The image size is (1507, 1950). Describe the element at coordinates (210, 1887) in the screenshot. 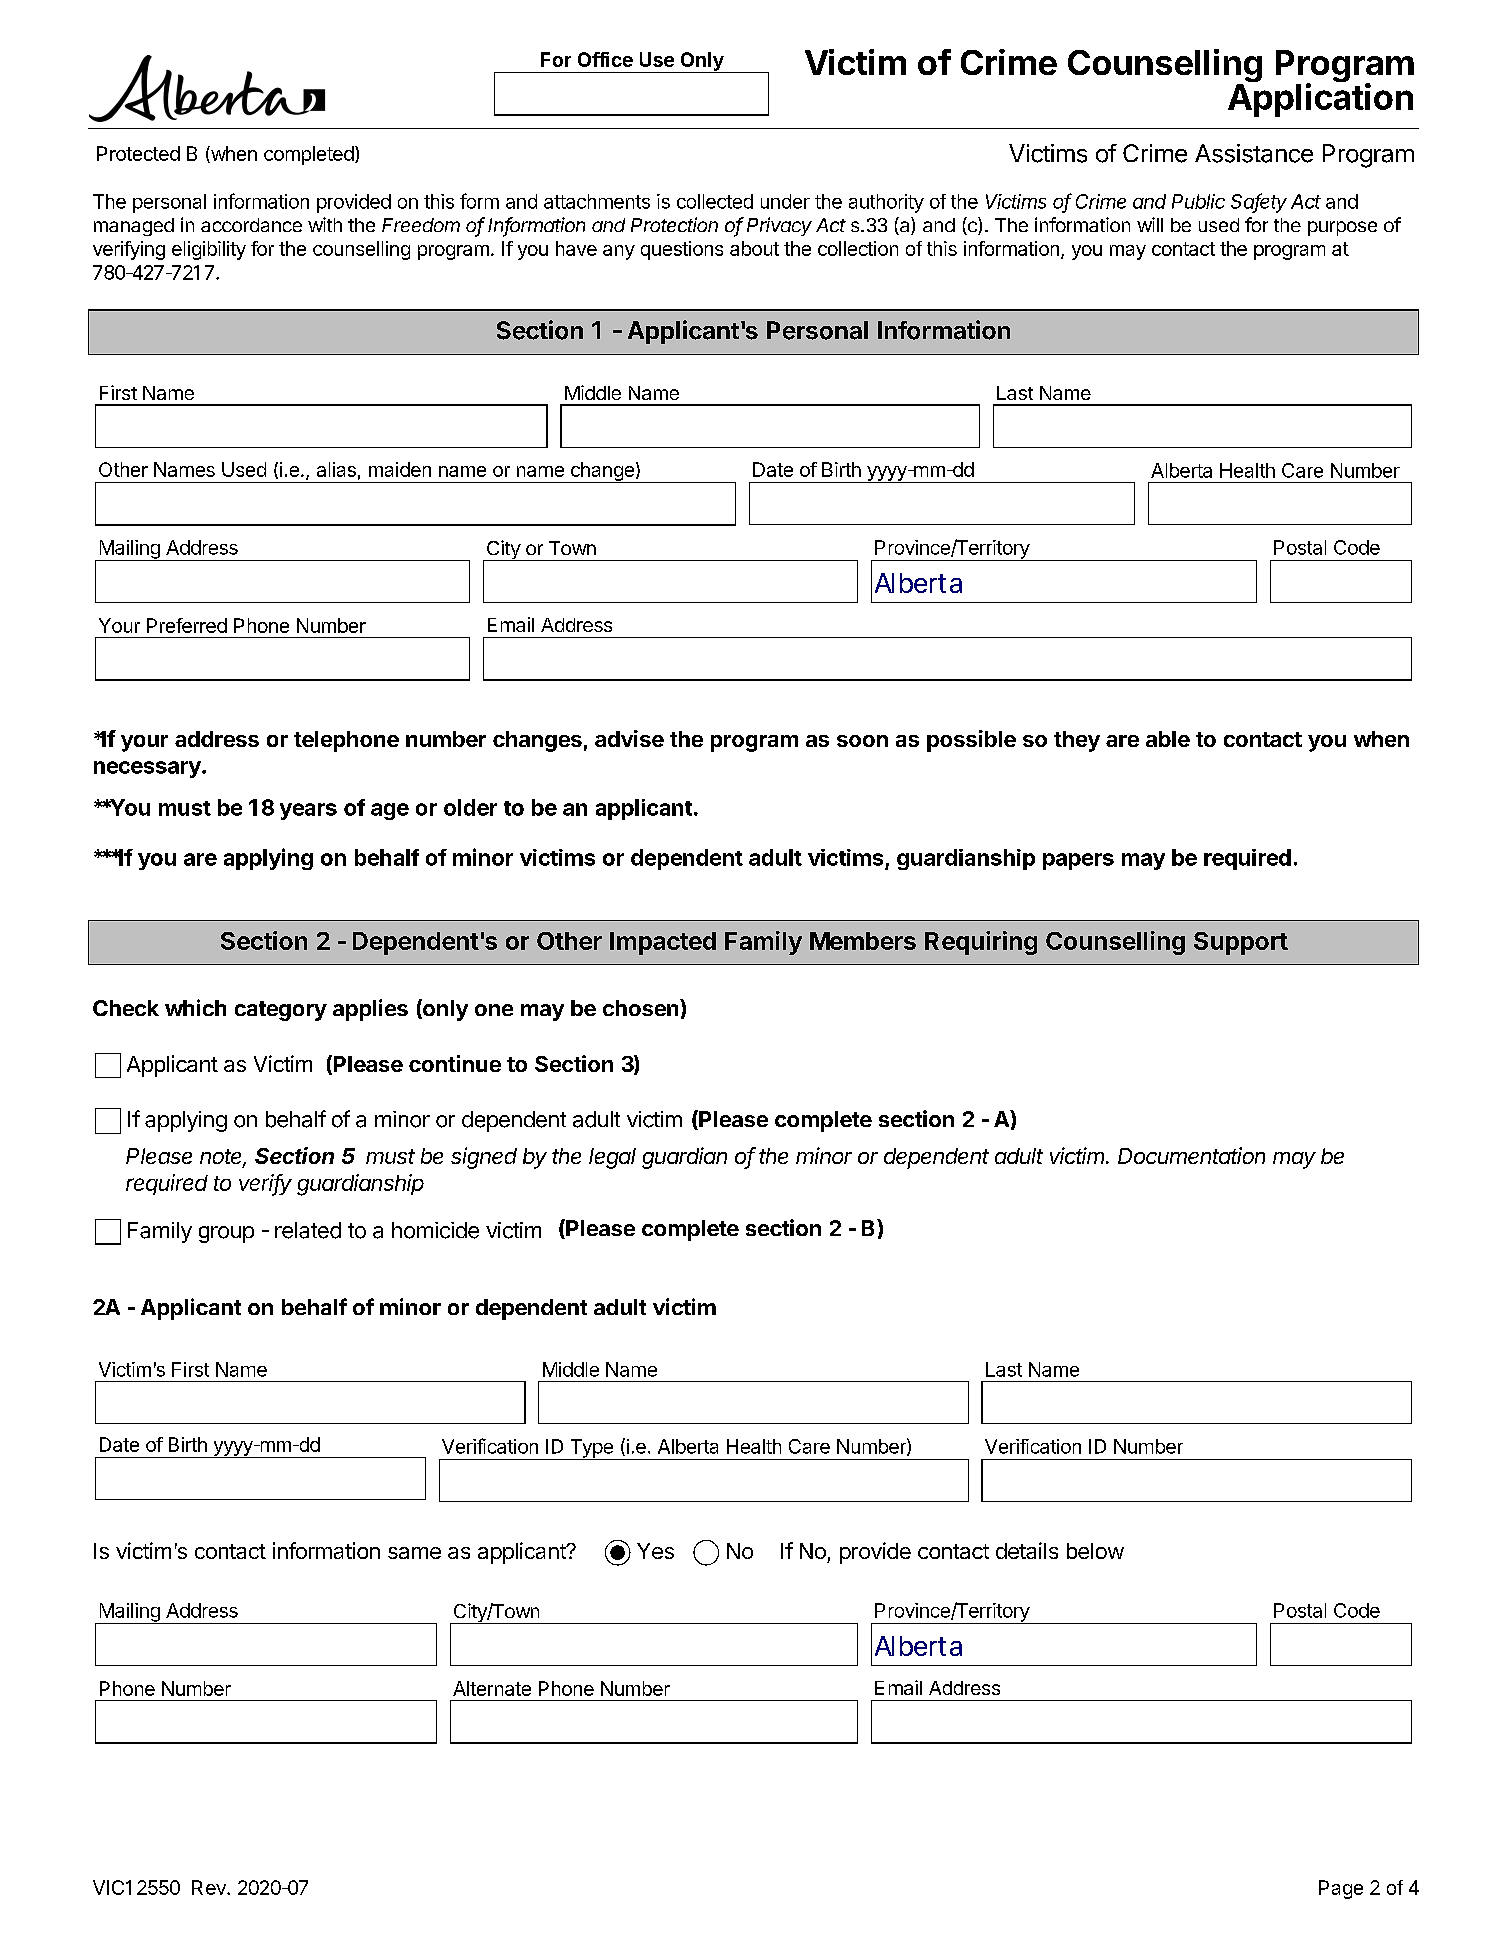

I see `Rev` at that location.
